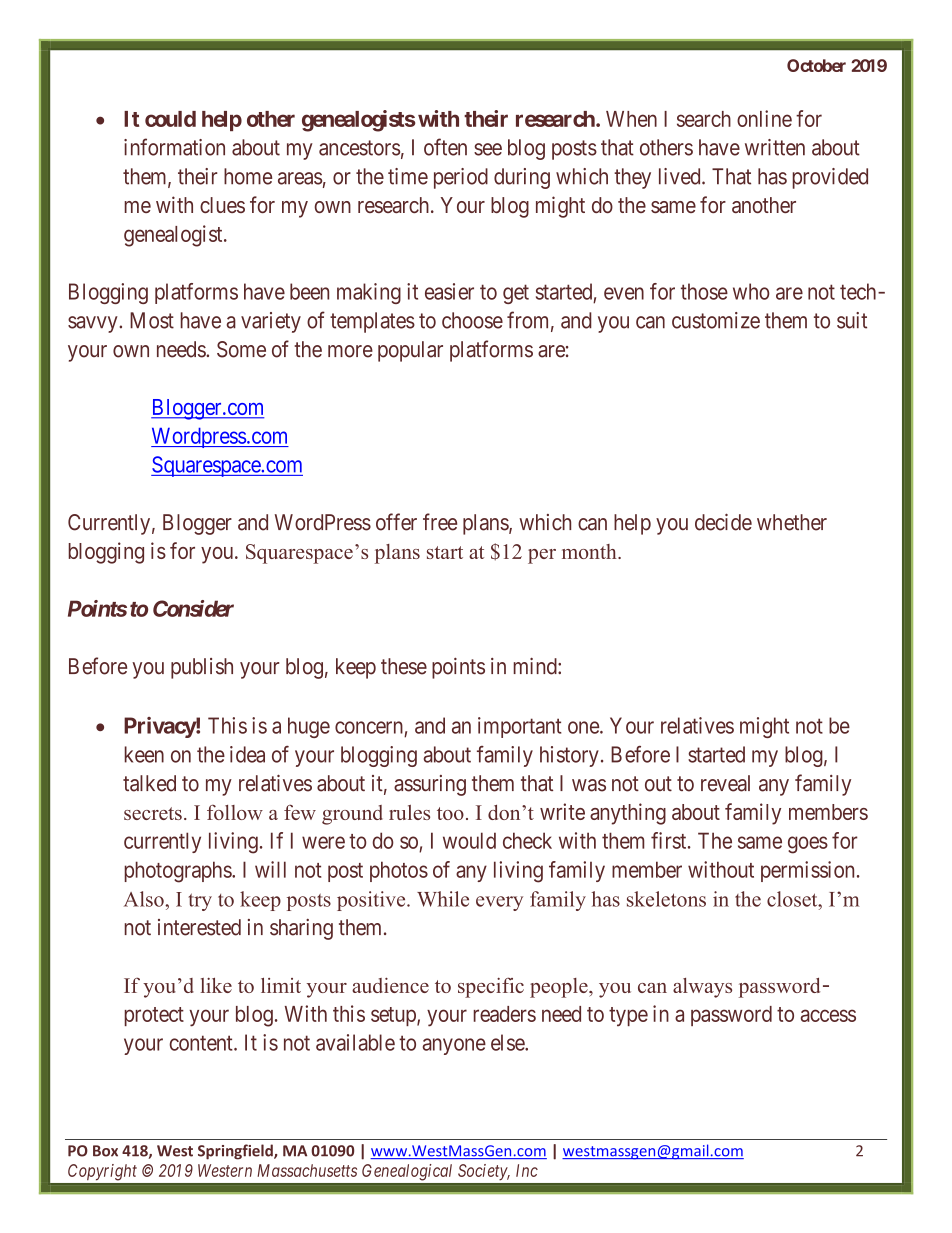 This document has height=1233, width=952. Describe the element at coordinates (404, 666) in the document. I see `these` at that location.
